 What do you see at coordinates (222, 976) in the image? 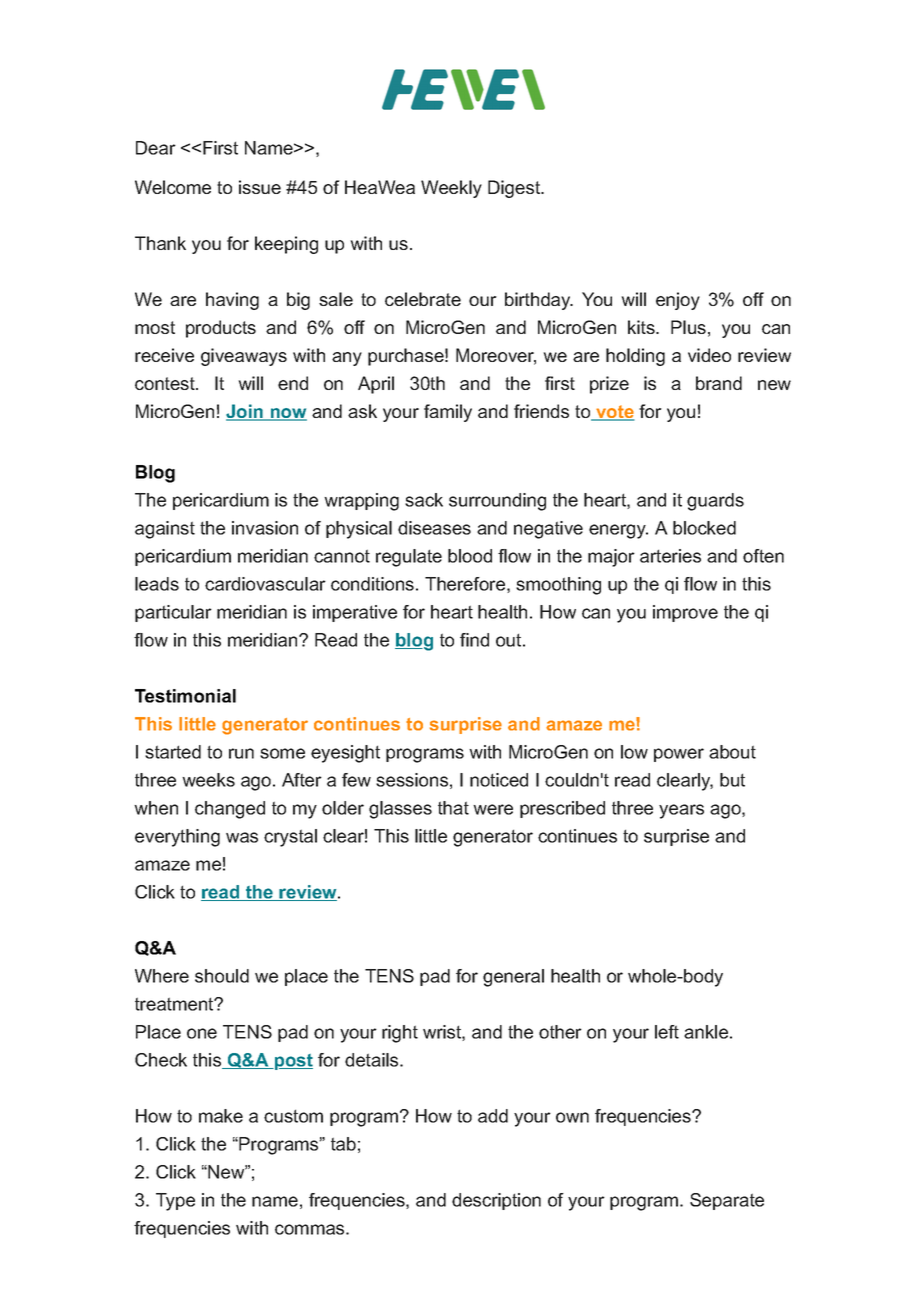
I see `should` at bounding box center [222, 976].
